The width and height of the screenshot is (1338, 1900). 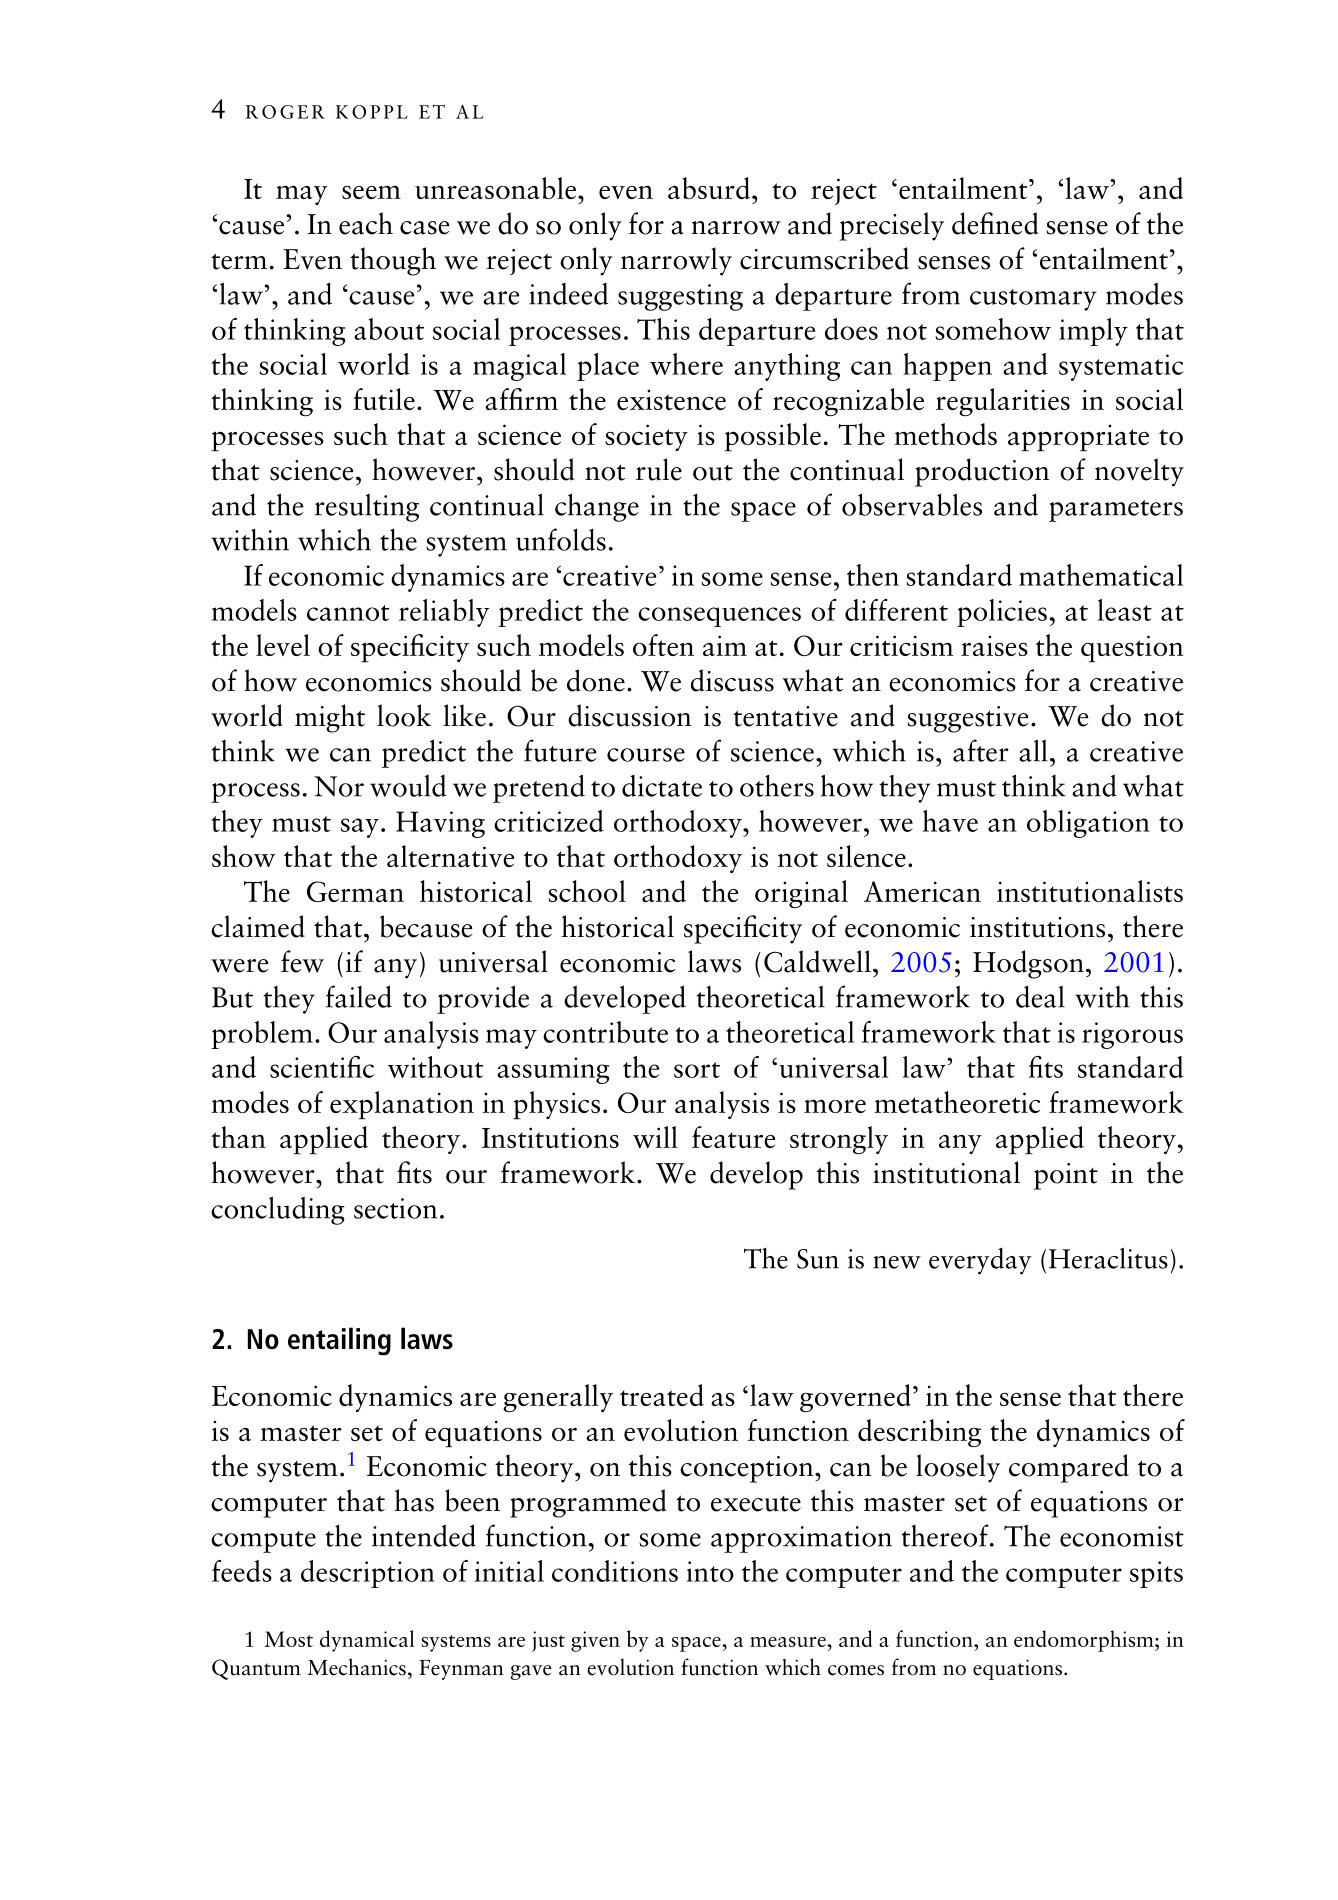 What do you see at coordinates (1156, 1574) in the screenshot?
I see `spits` at bounding box center [1156, 1574].
